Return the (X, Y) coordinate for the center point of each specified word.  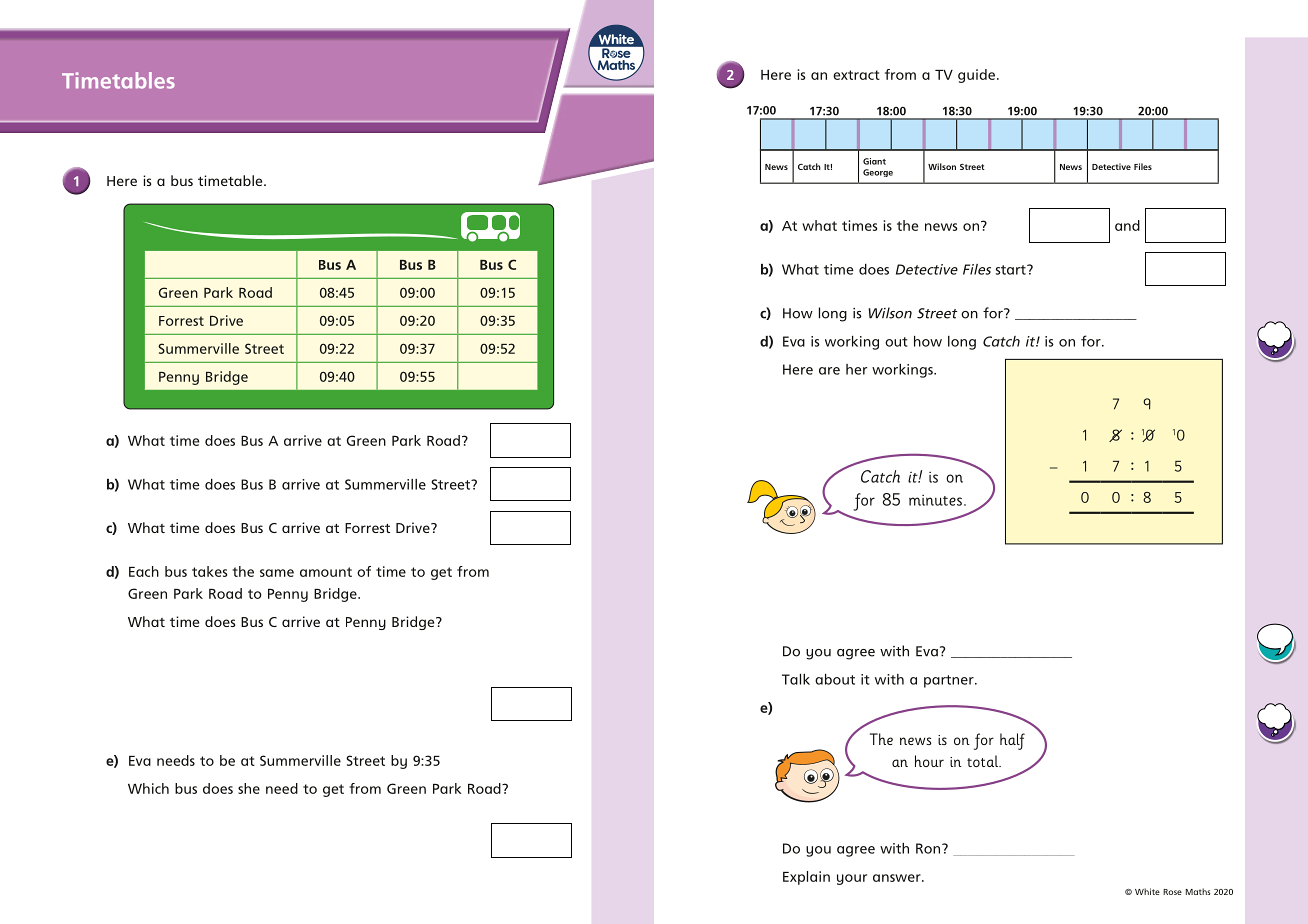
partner (950, 681)
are (829, 371)
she (249, 788)
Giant (874, 161)
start (1012, 270)
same (277, 573)
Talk (796, 679)
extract (856, 75)
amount (326, 572)
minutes (935, 500)
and (1127, 225)
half (1012, 741)
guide (976, 76)
